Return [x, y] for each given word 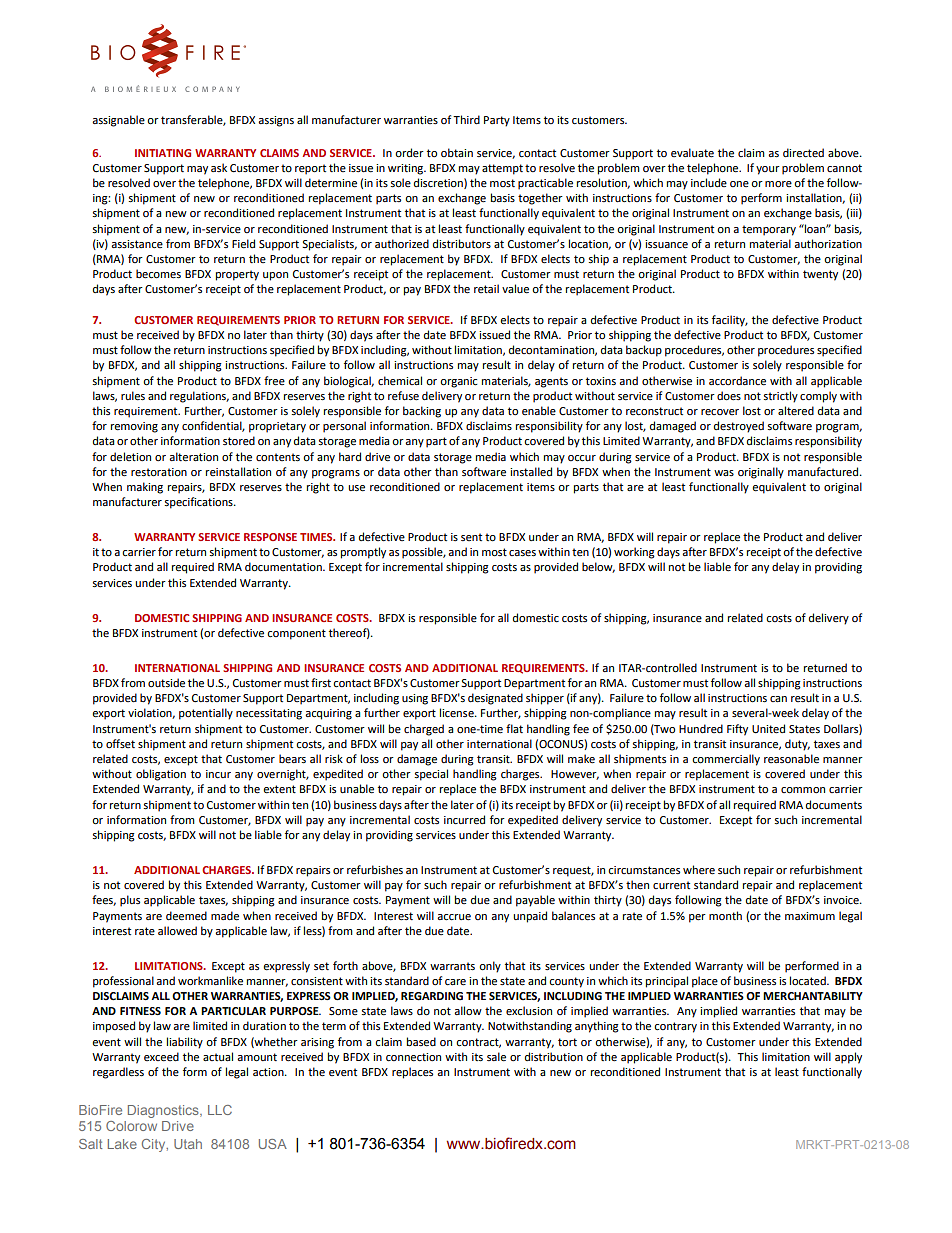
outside [166, 683]
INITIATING [163, 153]
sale [496, 1057]
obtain [457, 152]
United [768, 729]
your [768, 170]
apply [848, 1058]
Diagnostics [164, 1111]
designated [495, 699]
